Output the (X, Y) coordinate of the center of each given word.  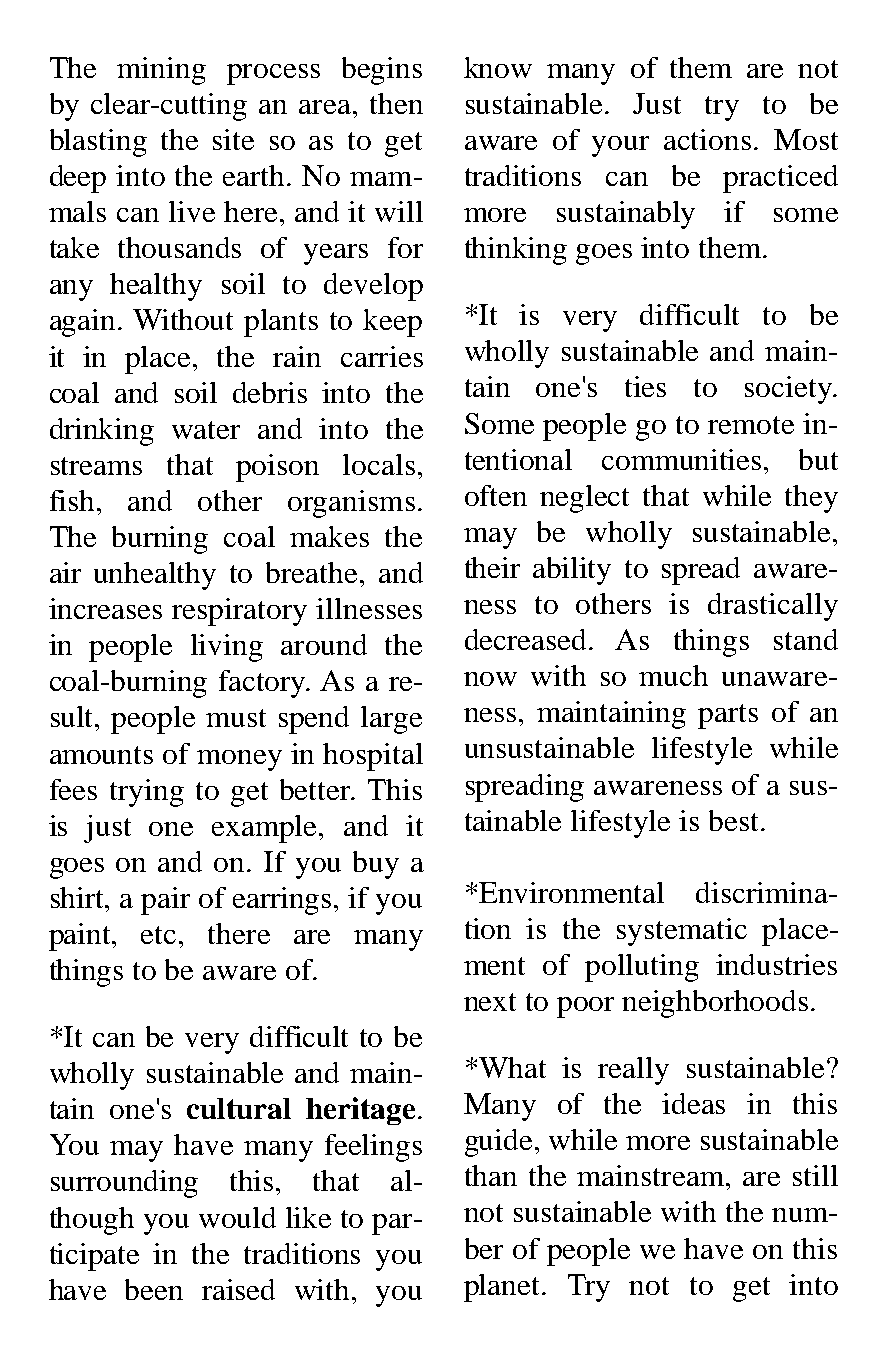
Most (806, 139)
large (391, 720)
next (490, 1002)
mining (161, 71)
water (206, 430)
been (154, 1289)
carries (382, 356)
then (396, 103)
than (491, 1175)
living (227, 648)
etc (158, 935)
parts (728, 716)
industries (776, 964)
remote (751, 425)
